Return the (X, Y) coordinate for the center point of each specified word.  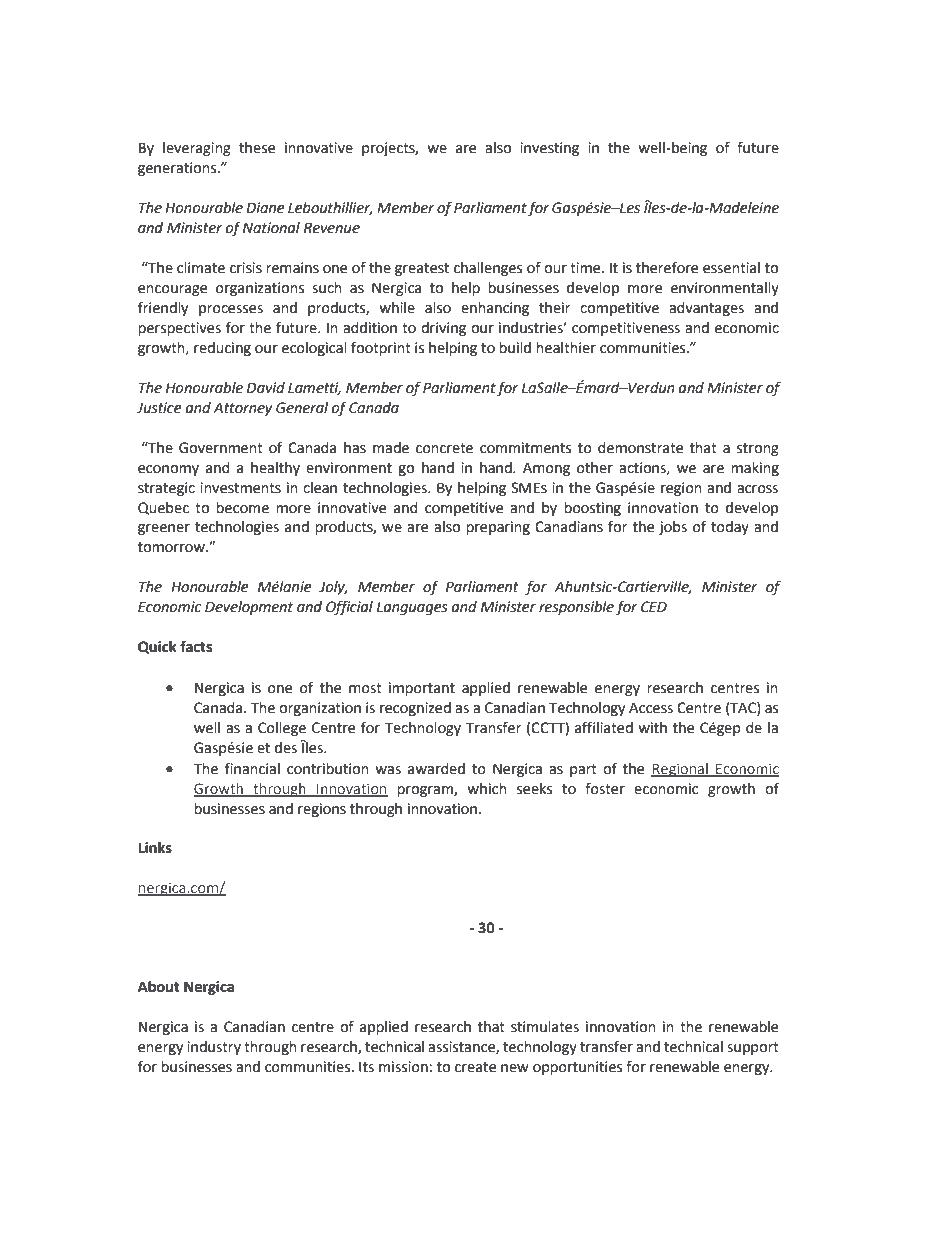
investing (549, 149)
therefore (667, 267)
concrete (444, 448)
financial (252, 768)
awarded (436, 769)
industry (214, 1048)
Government (221, 448)
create (475, 1067)
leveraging (197, 149)
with (652, 728)
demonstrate (640, 448)
